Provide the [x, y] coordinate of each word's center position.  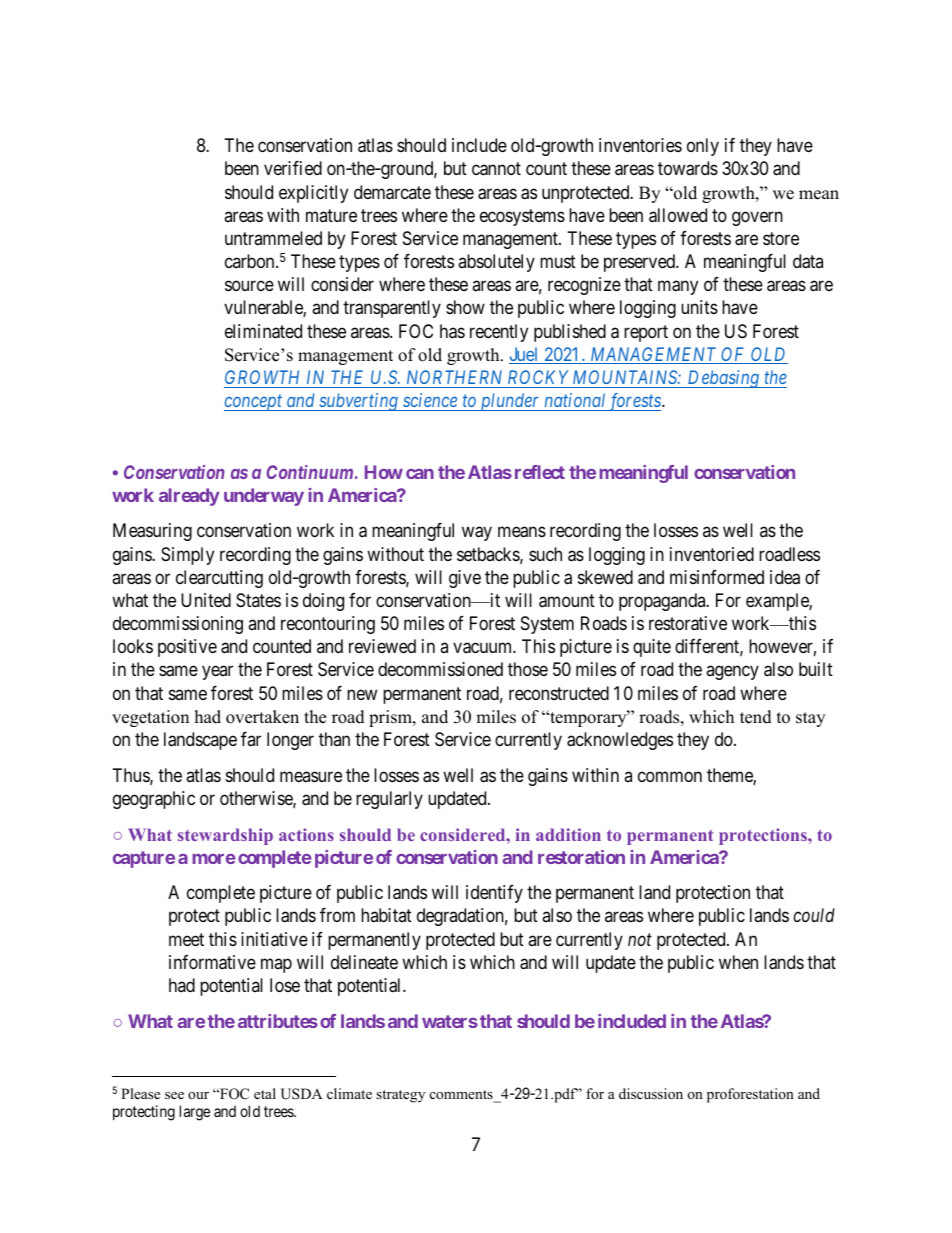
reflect [540, 472]
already [189, 497]
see [174, 1095]
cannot [496, 169]
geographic [154, 800]
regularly [389, 800]
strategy [400, 1096]
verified [293, 168]
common [670, 776]
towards [688, 168]
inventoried [712, 554]
